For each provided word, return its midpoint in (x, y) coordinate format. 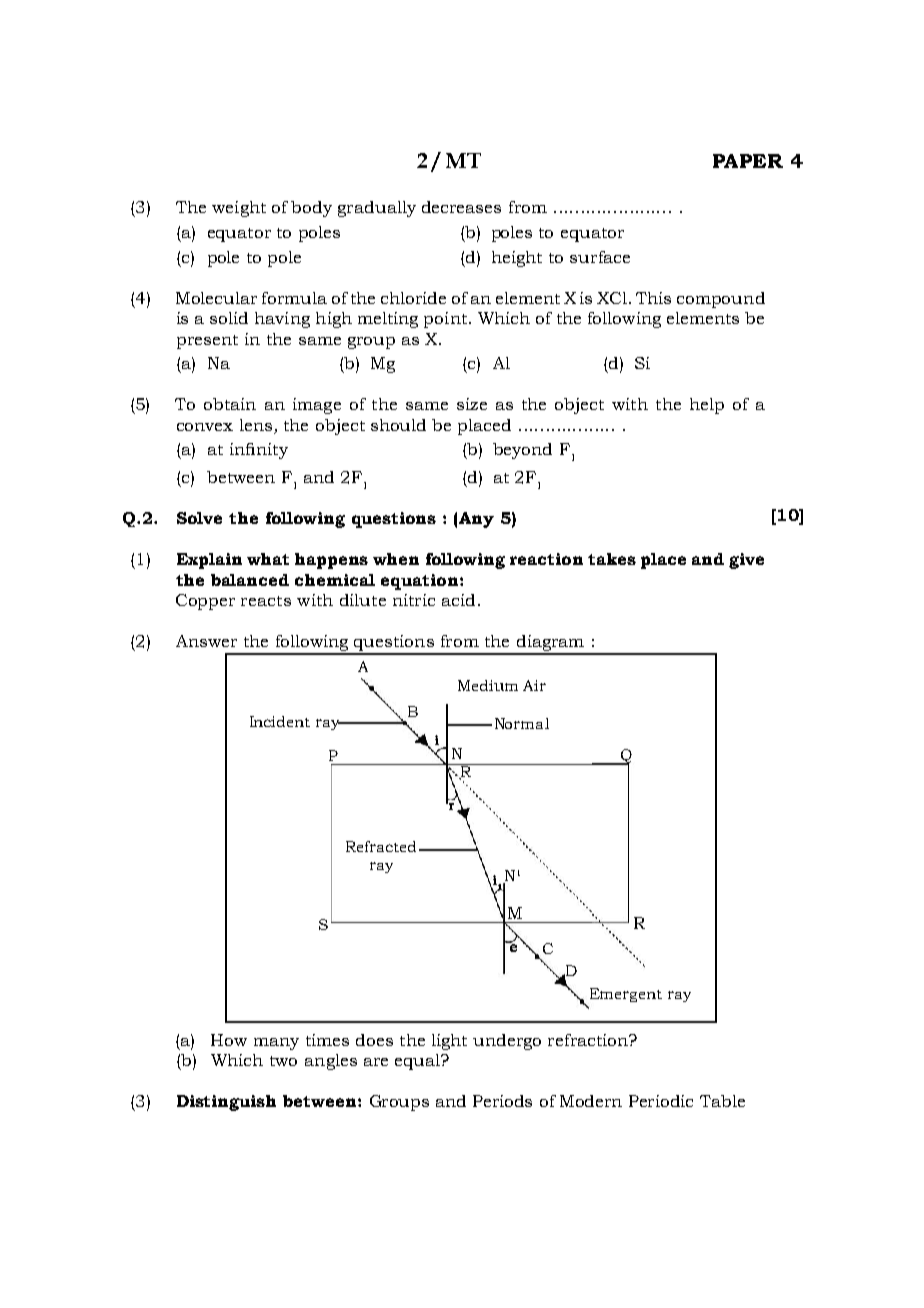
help (707, 406)
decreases (461, 207)
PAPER (748, 161)
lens (256, 425)
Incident (280, 721)
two (283, 1061)
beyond (522, 451)
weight (239, 209)
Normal (522, 723)
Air (534, 685)
